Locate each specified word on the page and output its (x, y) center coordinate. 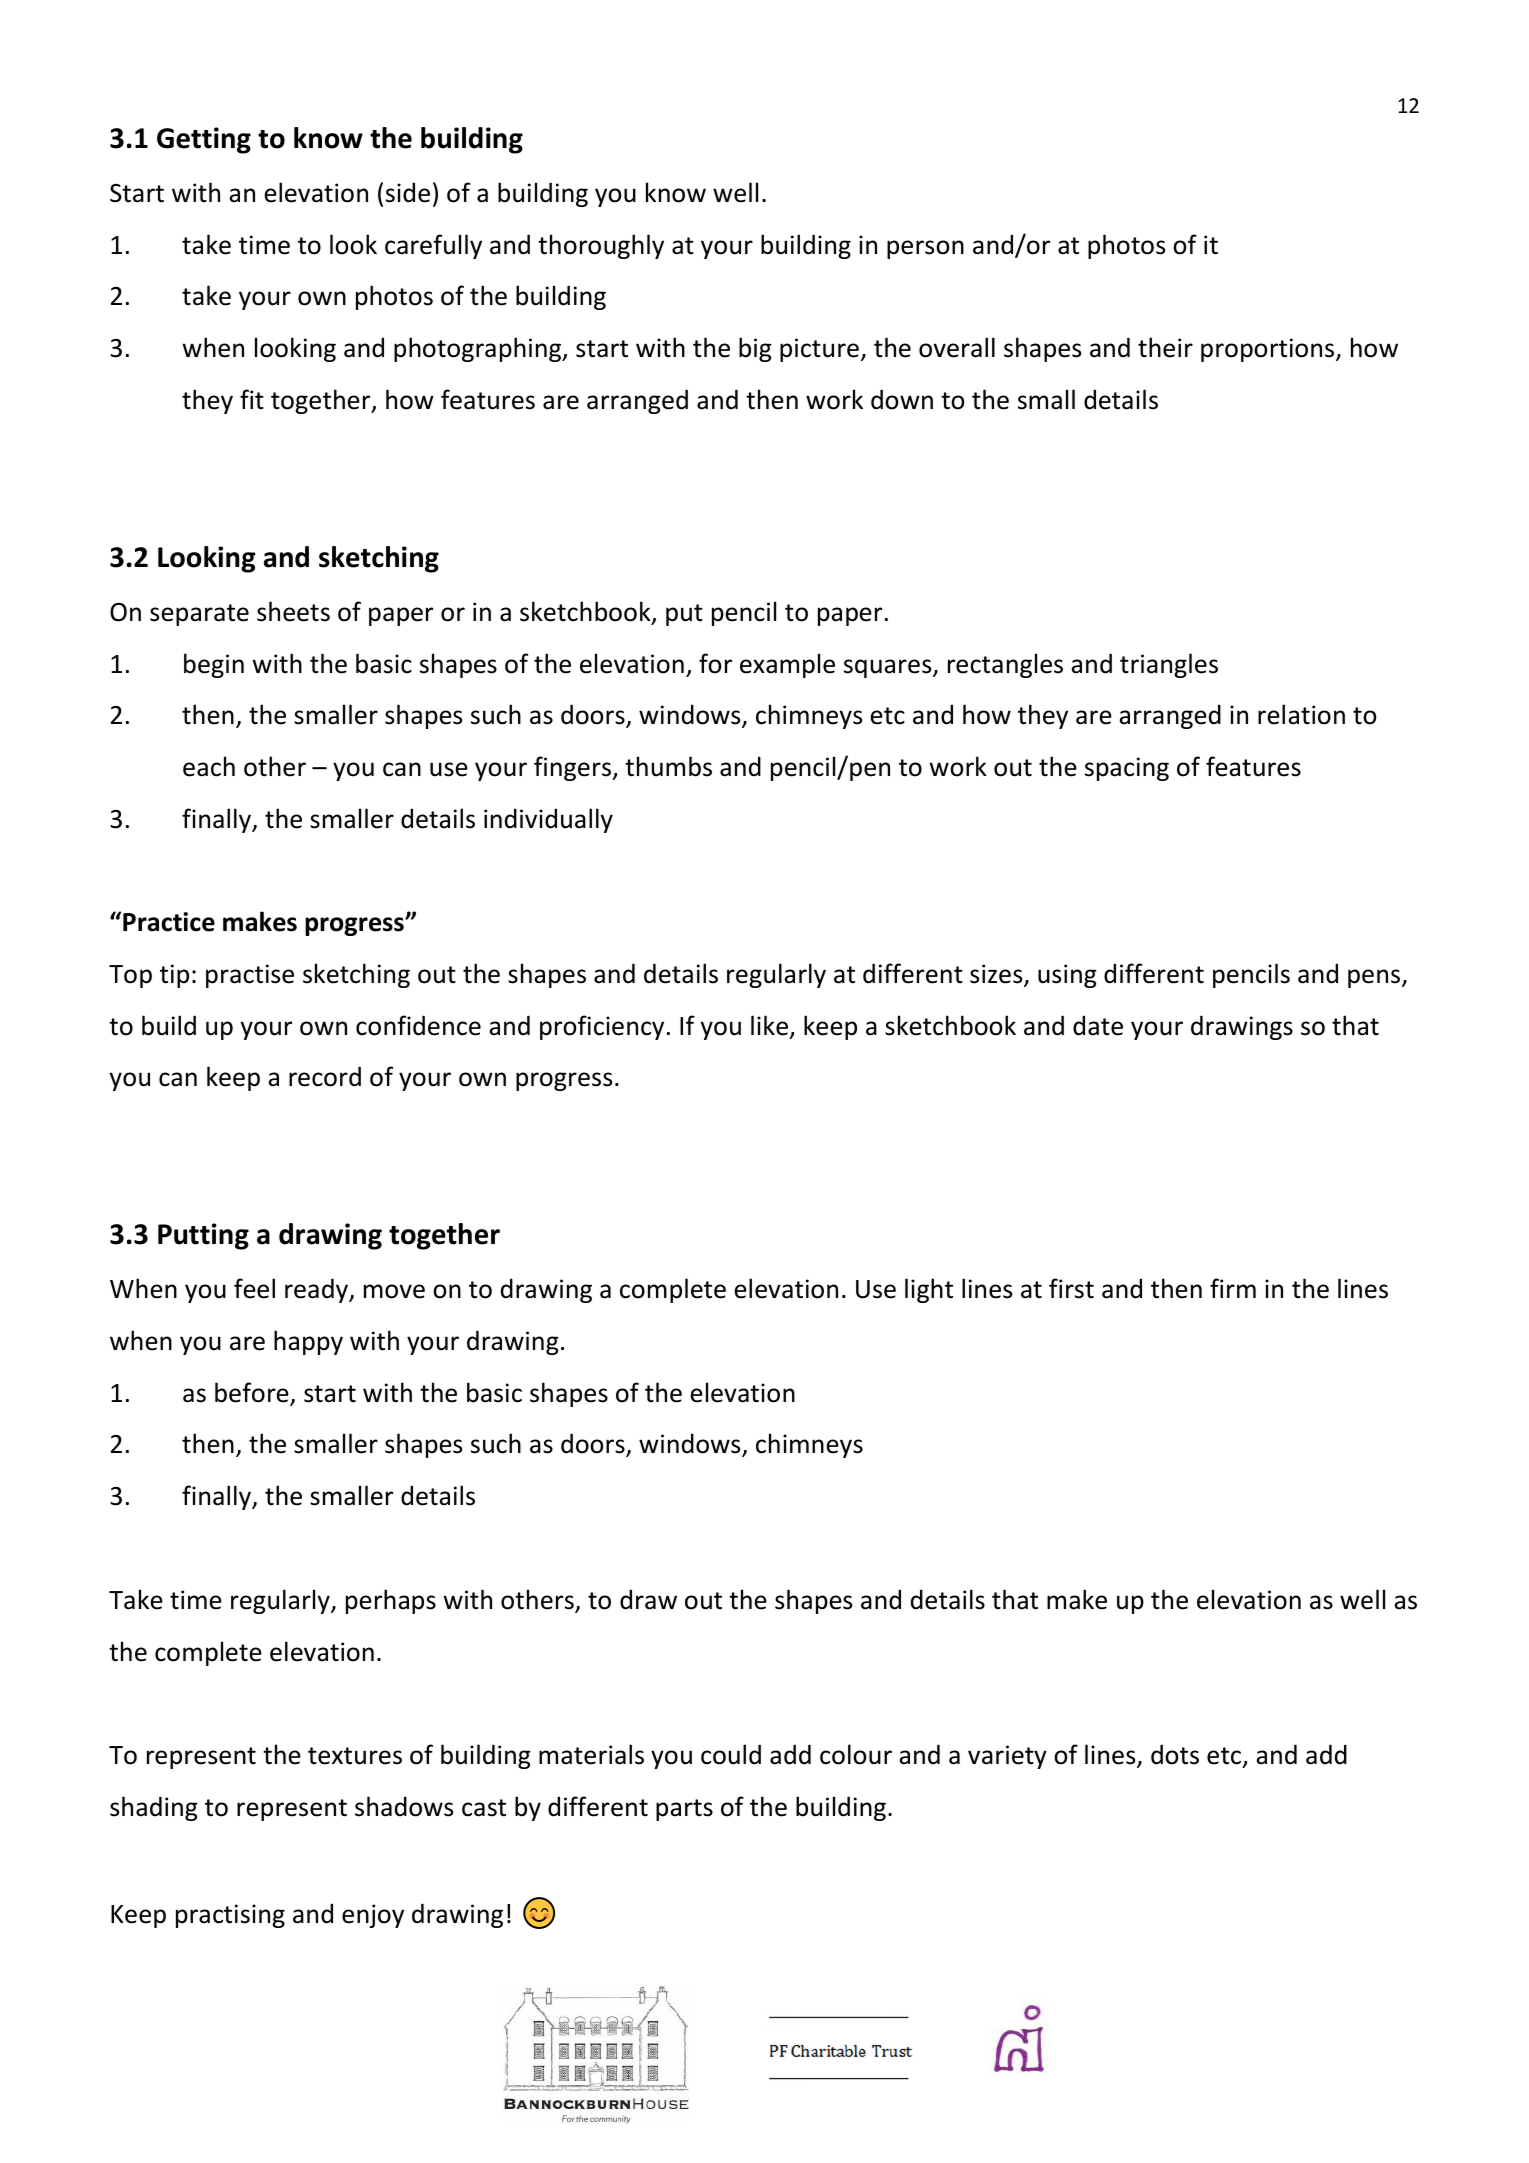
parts (684, 1810)
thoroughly (601, 246)
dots (1175, 1754)
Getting (204, 140)
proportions (1269, 350)
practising (230, 1916)
